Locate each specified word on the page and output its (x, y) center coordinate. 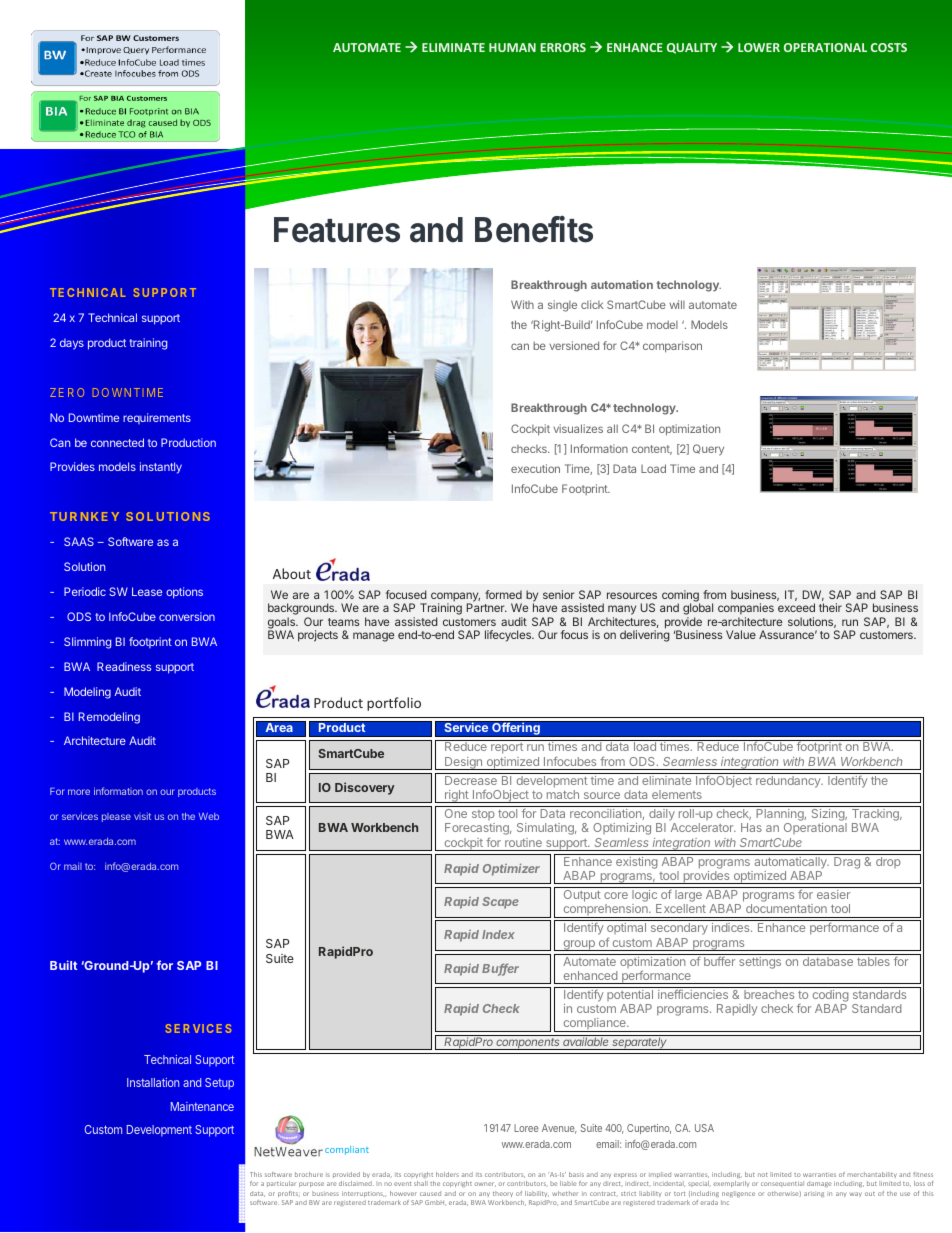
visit (142, 816)
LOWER (759, 47)
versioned (574, 345)
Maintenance (202, 1106)
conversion (187, 616)
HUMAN (512, 47)
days (72, 344)
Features (337, 230)
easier (833, 894)
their (830, 607)
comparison (672, 347)
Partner (487, 607)
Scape (500, 903)
